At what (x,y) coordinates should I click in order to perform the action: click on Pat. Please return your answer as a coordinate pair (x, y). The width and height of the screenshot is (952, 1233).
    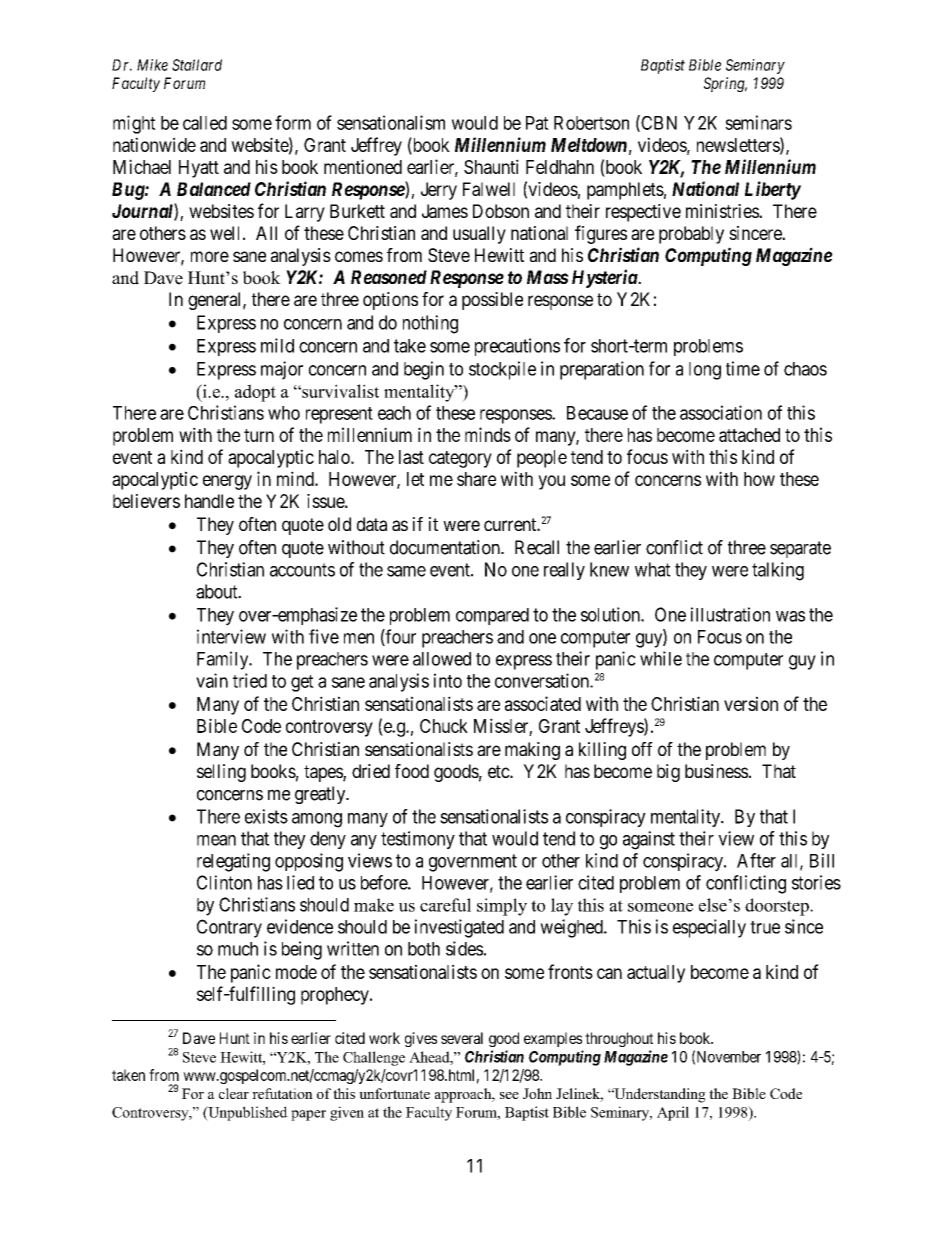
    Looking at the image, I should click on (537, 123).
